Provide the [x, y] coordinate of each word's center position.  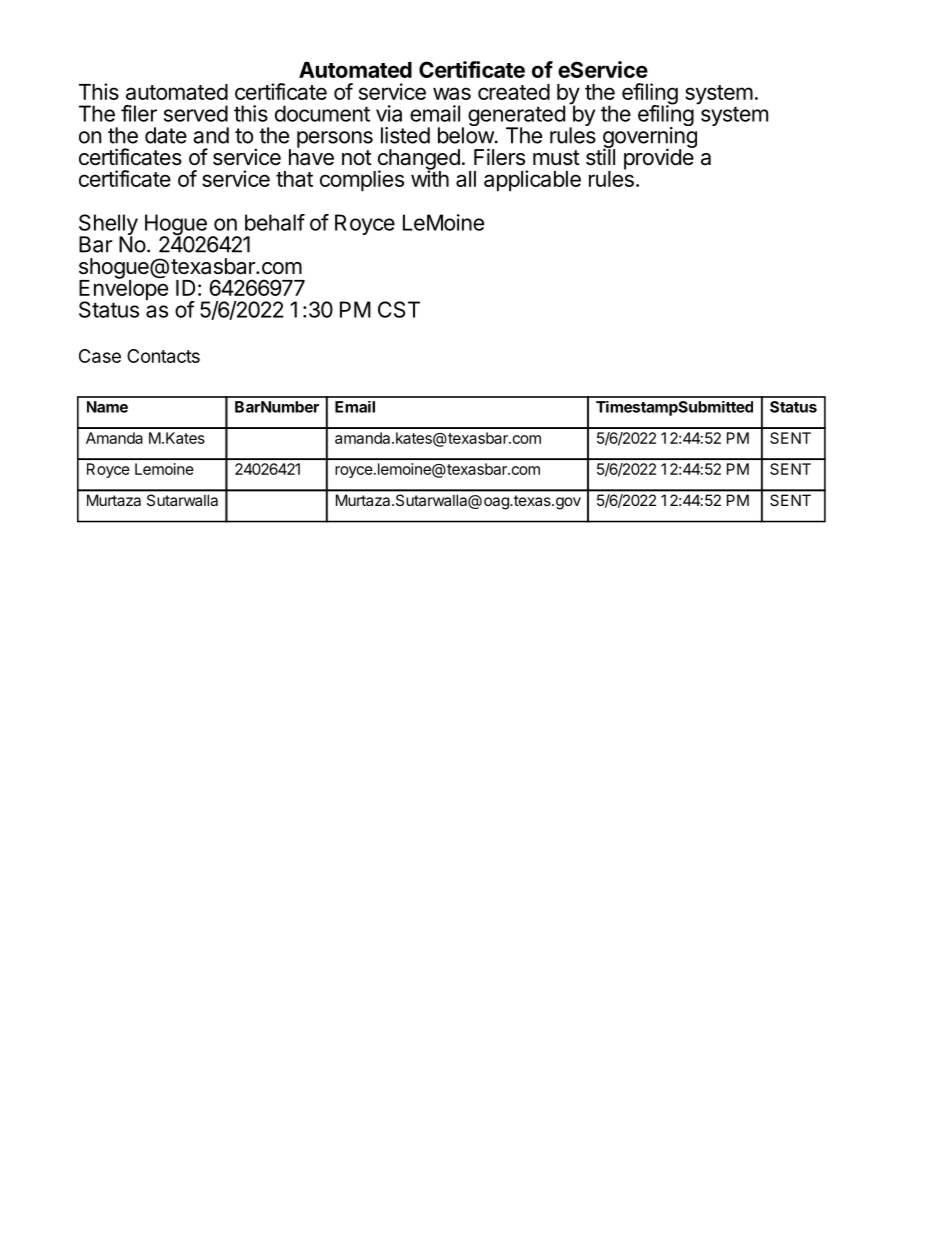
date [166, 135]
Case [100, 356]
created [514, 92]
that [294, 179]
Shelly [108, 226]
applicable [532, 181]
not [357, 157]
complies [362, 181]
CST [399, 309]
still [600, 156]
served [196, 113]
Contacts [163, 356]
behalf [275, 222]
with [430, 178]
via [389, 113]
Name [107, 407]
